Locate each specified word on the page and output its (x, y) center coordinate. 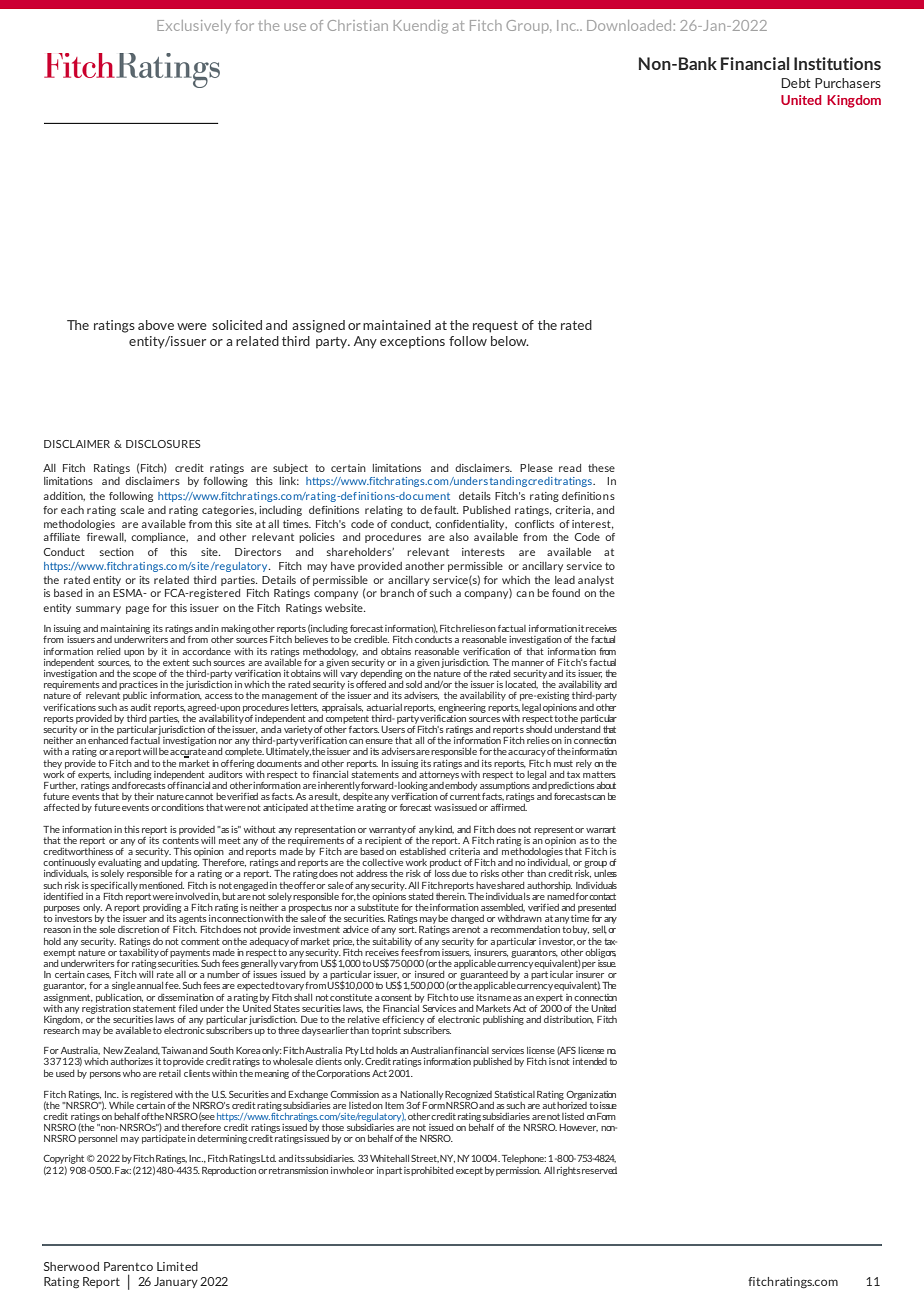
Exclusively (194, 27)
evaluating (119, 863)
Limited (177, 1266)
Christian (357, 25)
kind (444, 830)
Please (536, 468)
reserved (599, 1170)
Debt (796, 83)
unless (605, 873)
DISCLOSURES (163, 444)
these (601, 468)
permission (518, 1171)
